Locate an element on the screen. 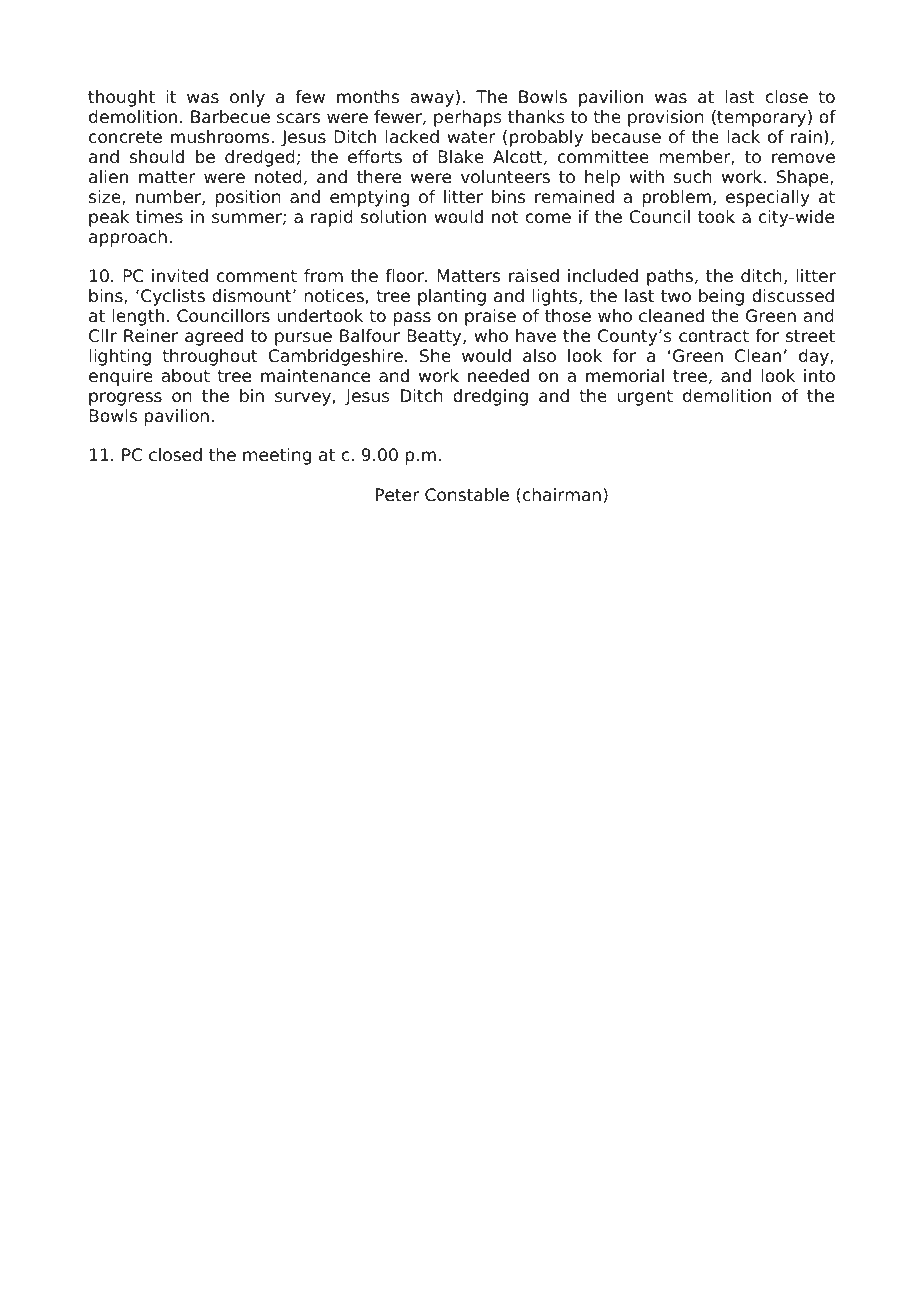  Barbecue is located at coordinates (230, 117).
